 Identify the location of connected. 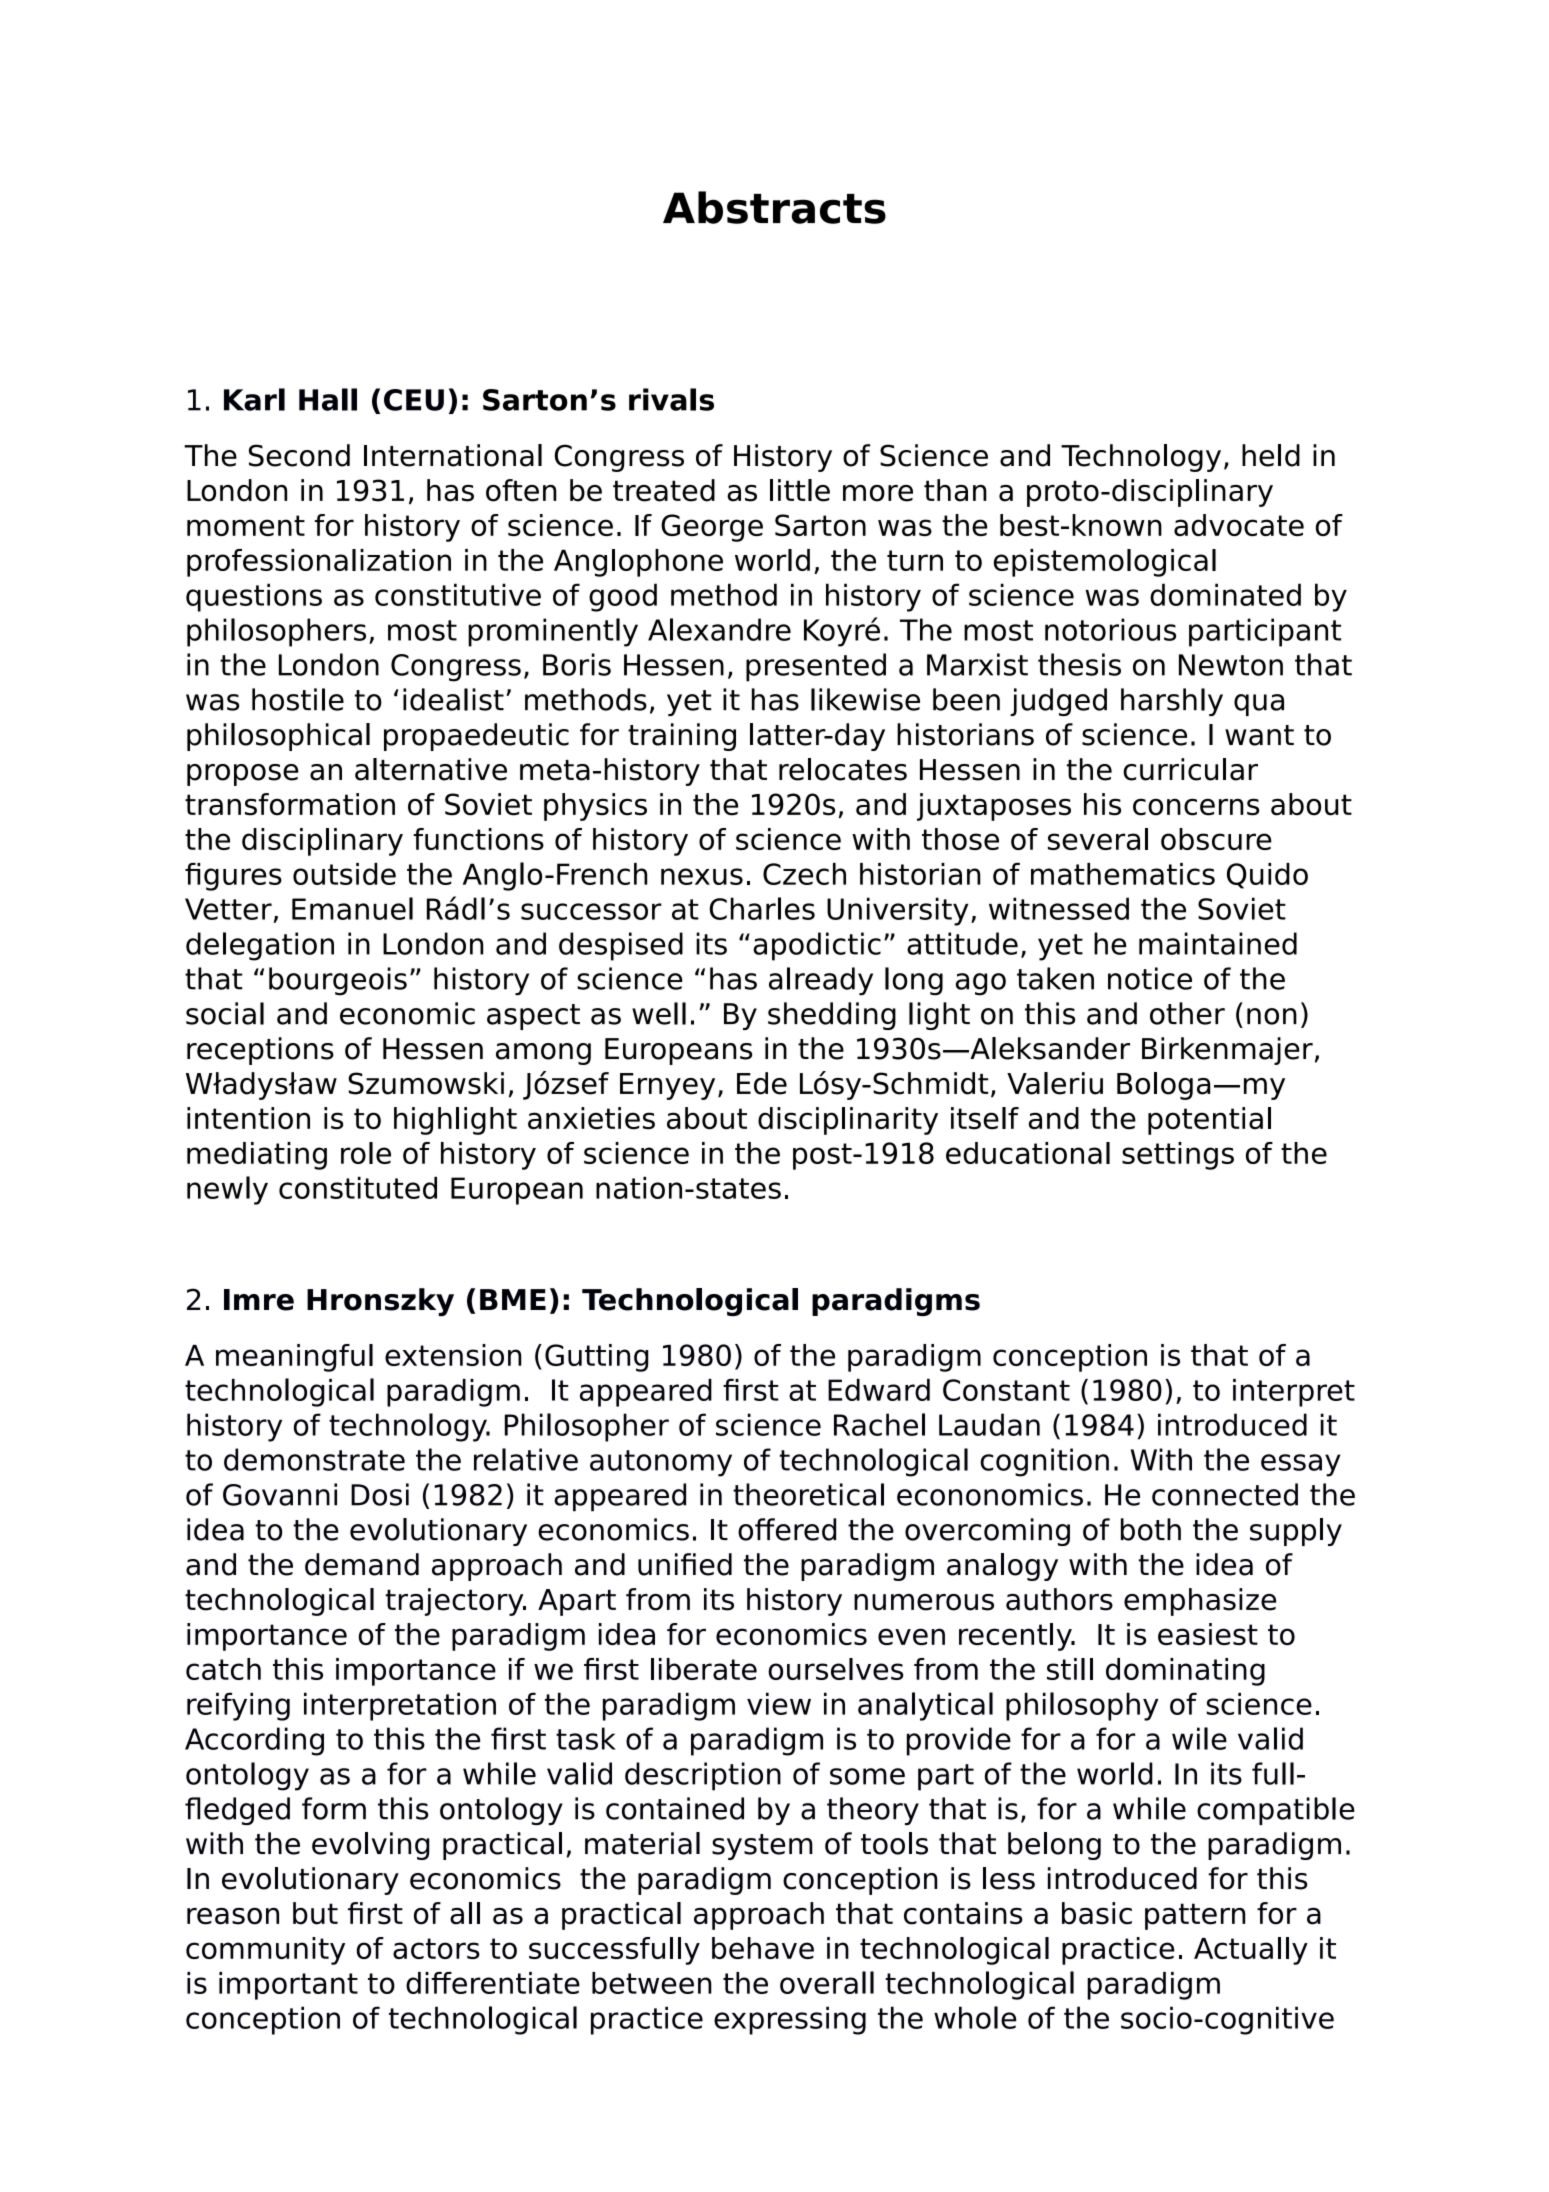
(1225, 1494).
